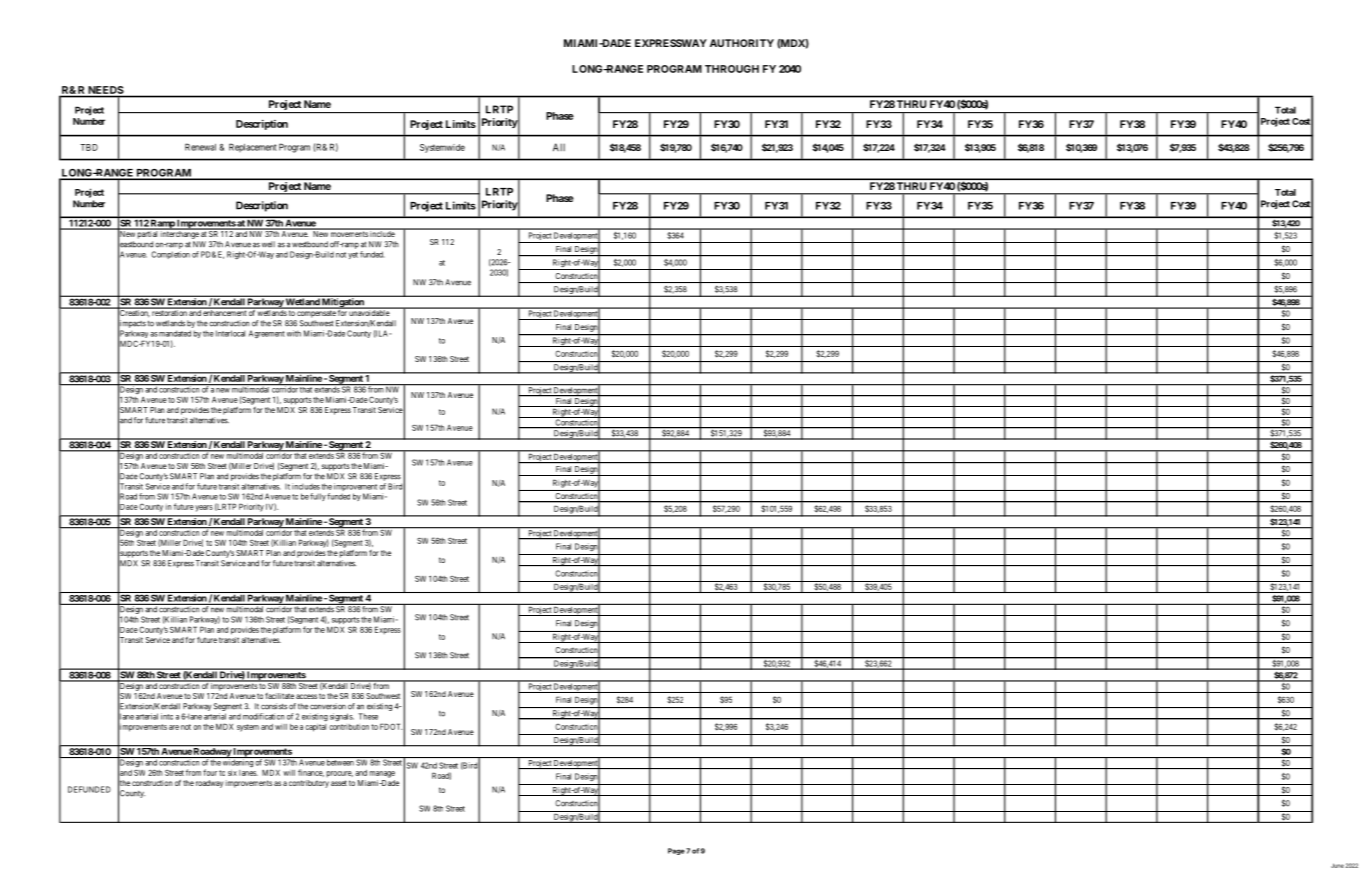  Describe the element at coordinates (309, 784) in the screenshot. I see `contributory` at that location.
